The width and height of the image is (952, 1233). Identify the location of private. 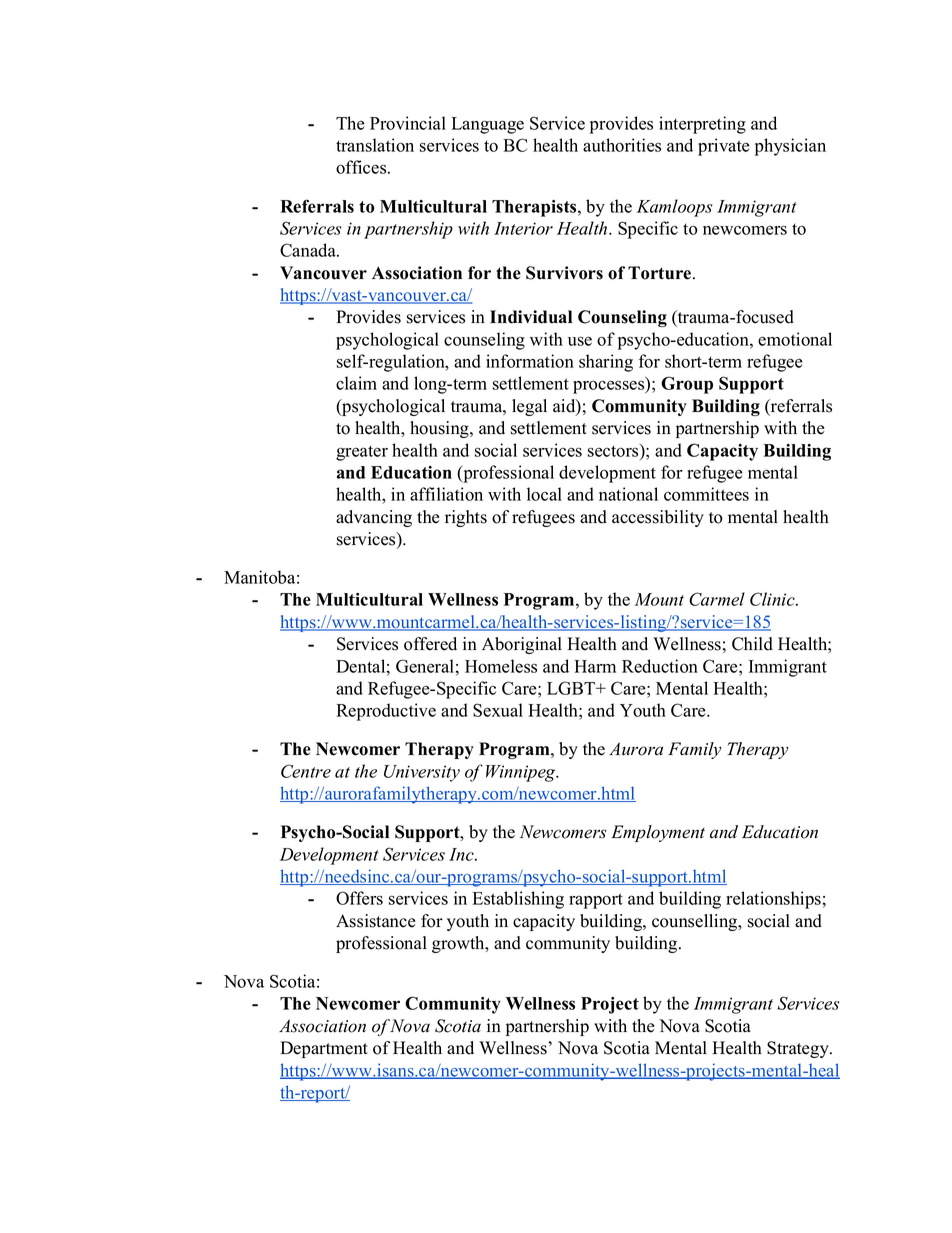
(724, 147).
